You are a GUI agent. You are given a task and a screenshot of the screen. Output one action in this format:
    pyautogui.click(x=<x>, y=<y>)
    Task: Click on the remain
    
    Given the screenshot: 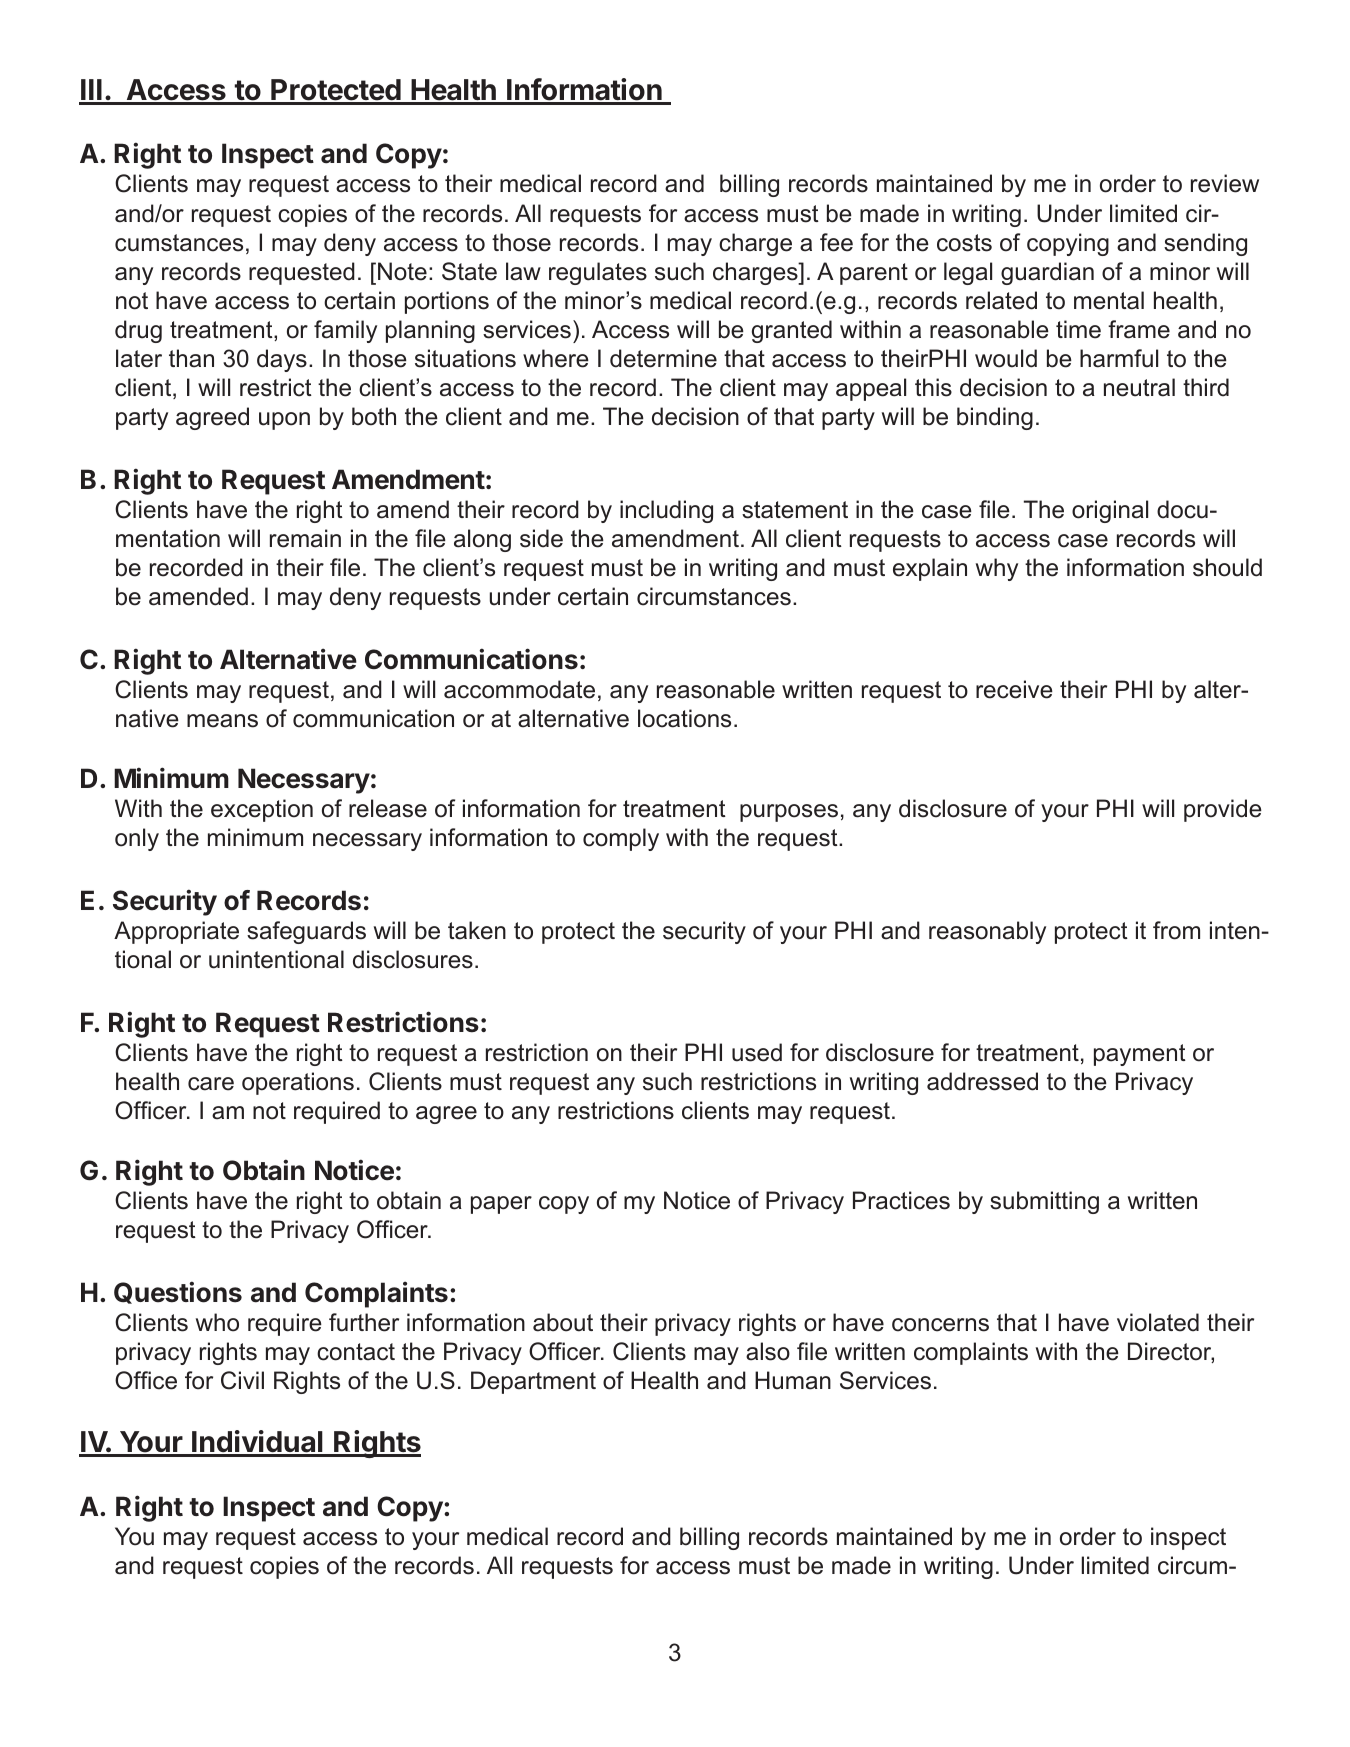 What is the action you would take?
    pyautogui.click(x=305, y=538)
